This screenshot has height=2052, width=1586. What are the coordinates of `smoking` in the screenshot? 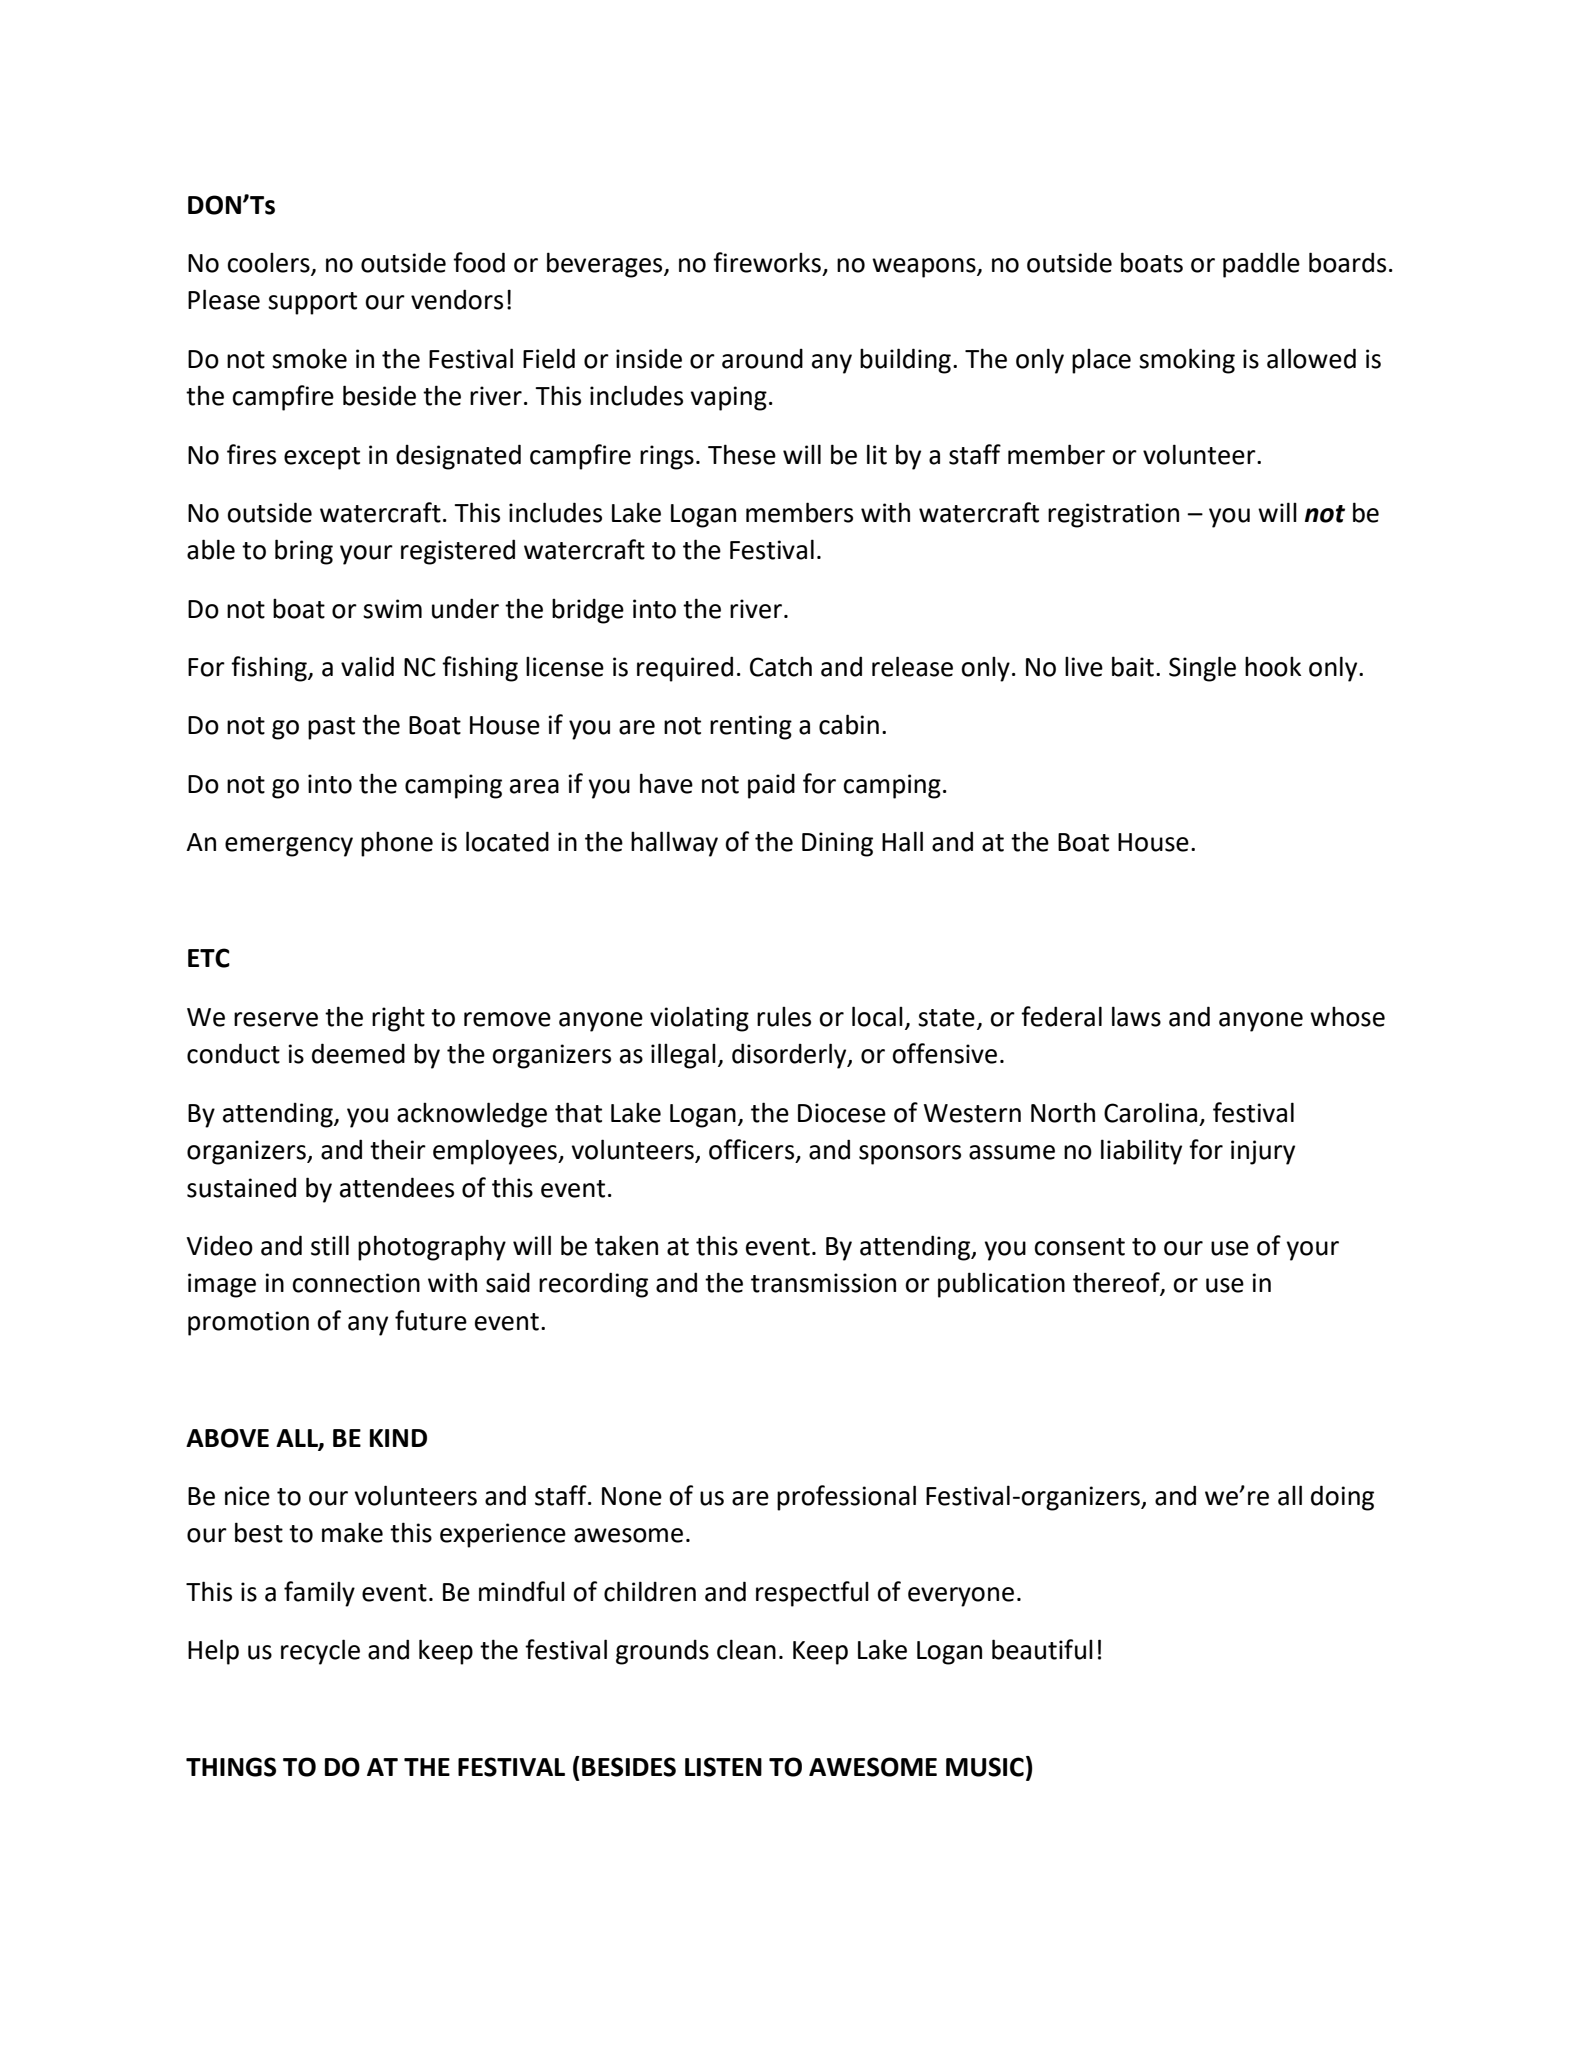 It's located at (1187, 361).
